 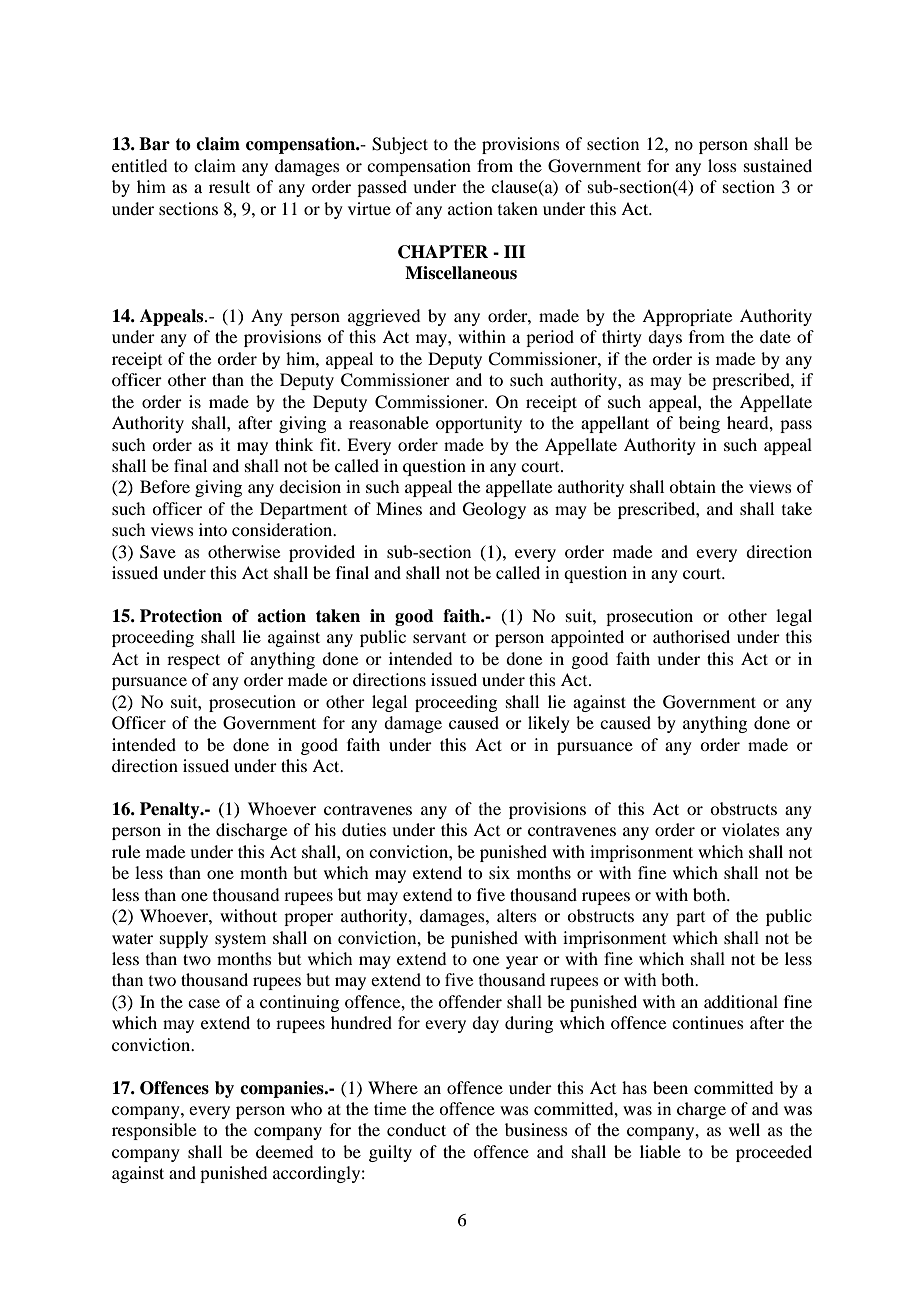 What do you see at coordinates (439, 638) in the image?
I see `servant` at bounding box center [439, 638].
